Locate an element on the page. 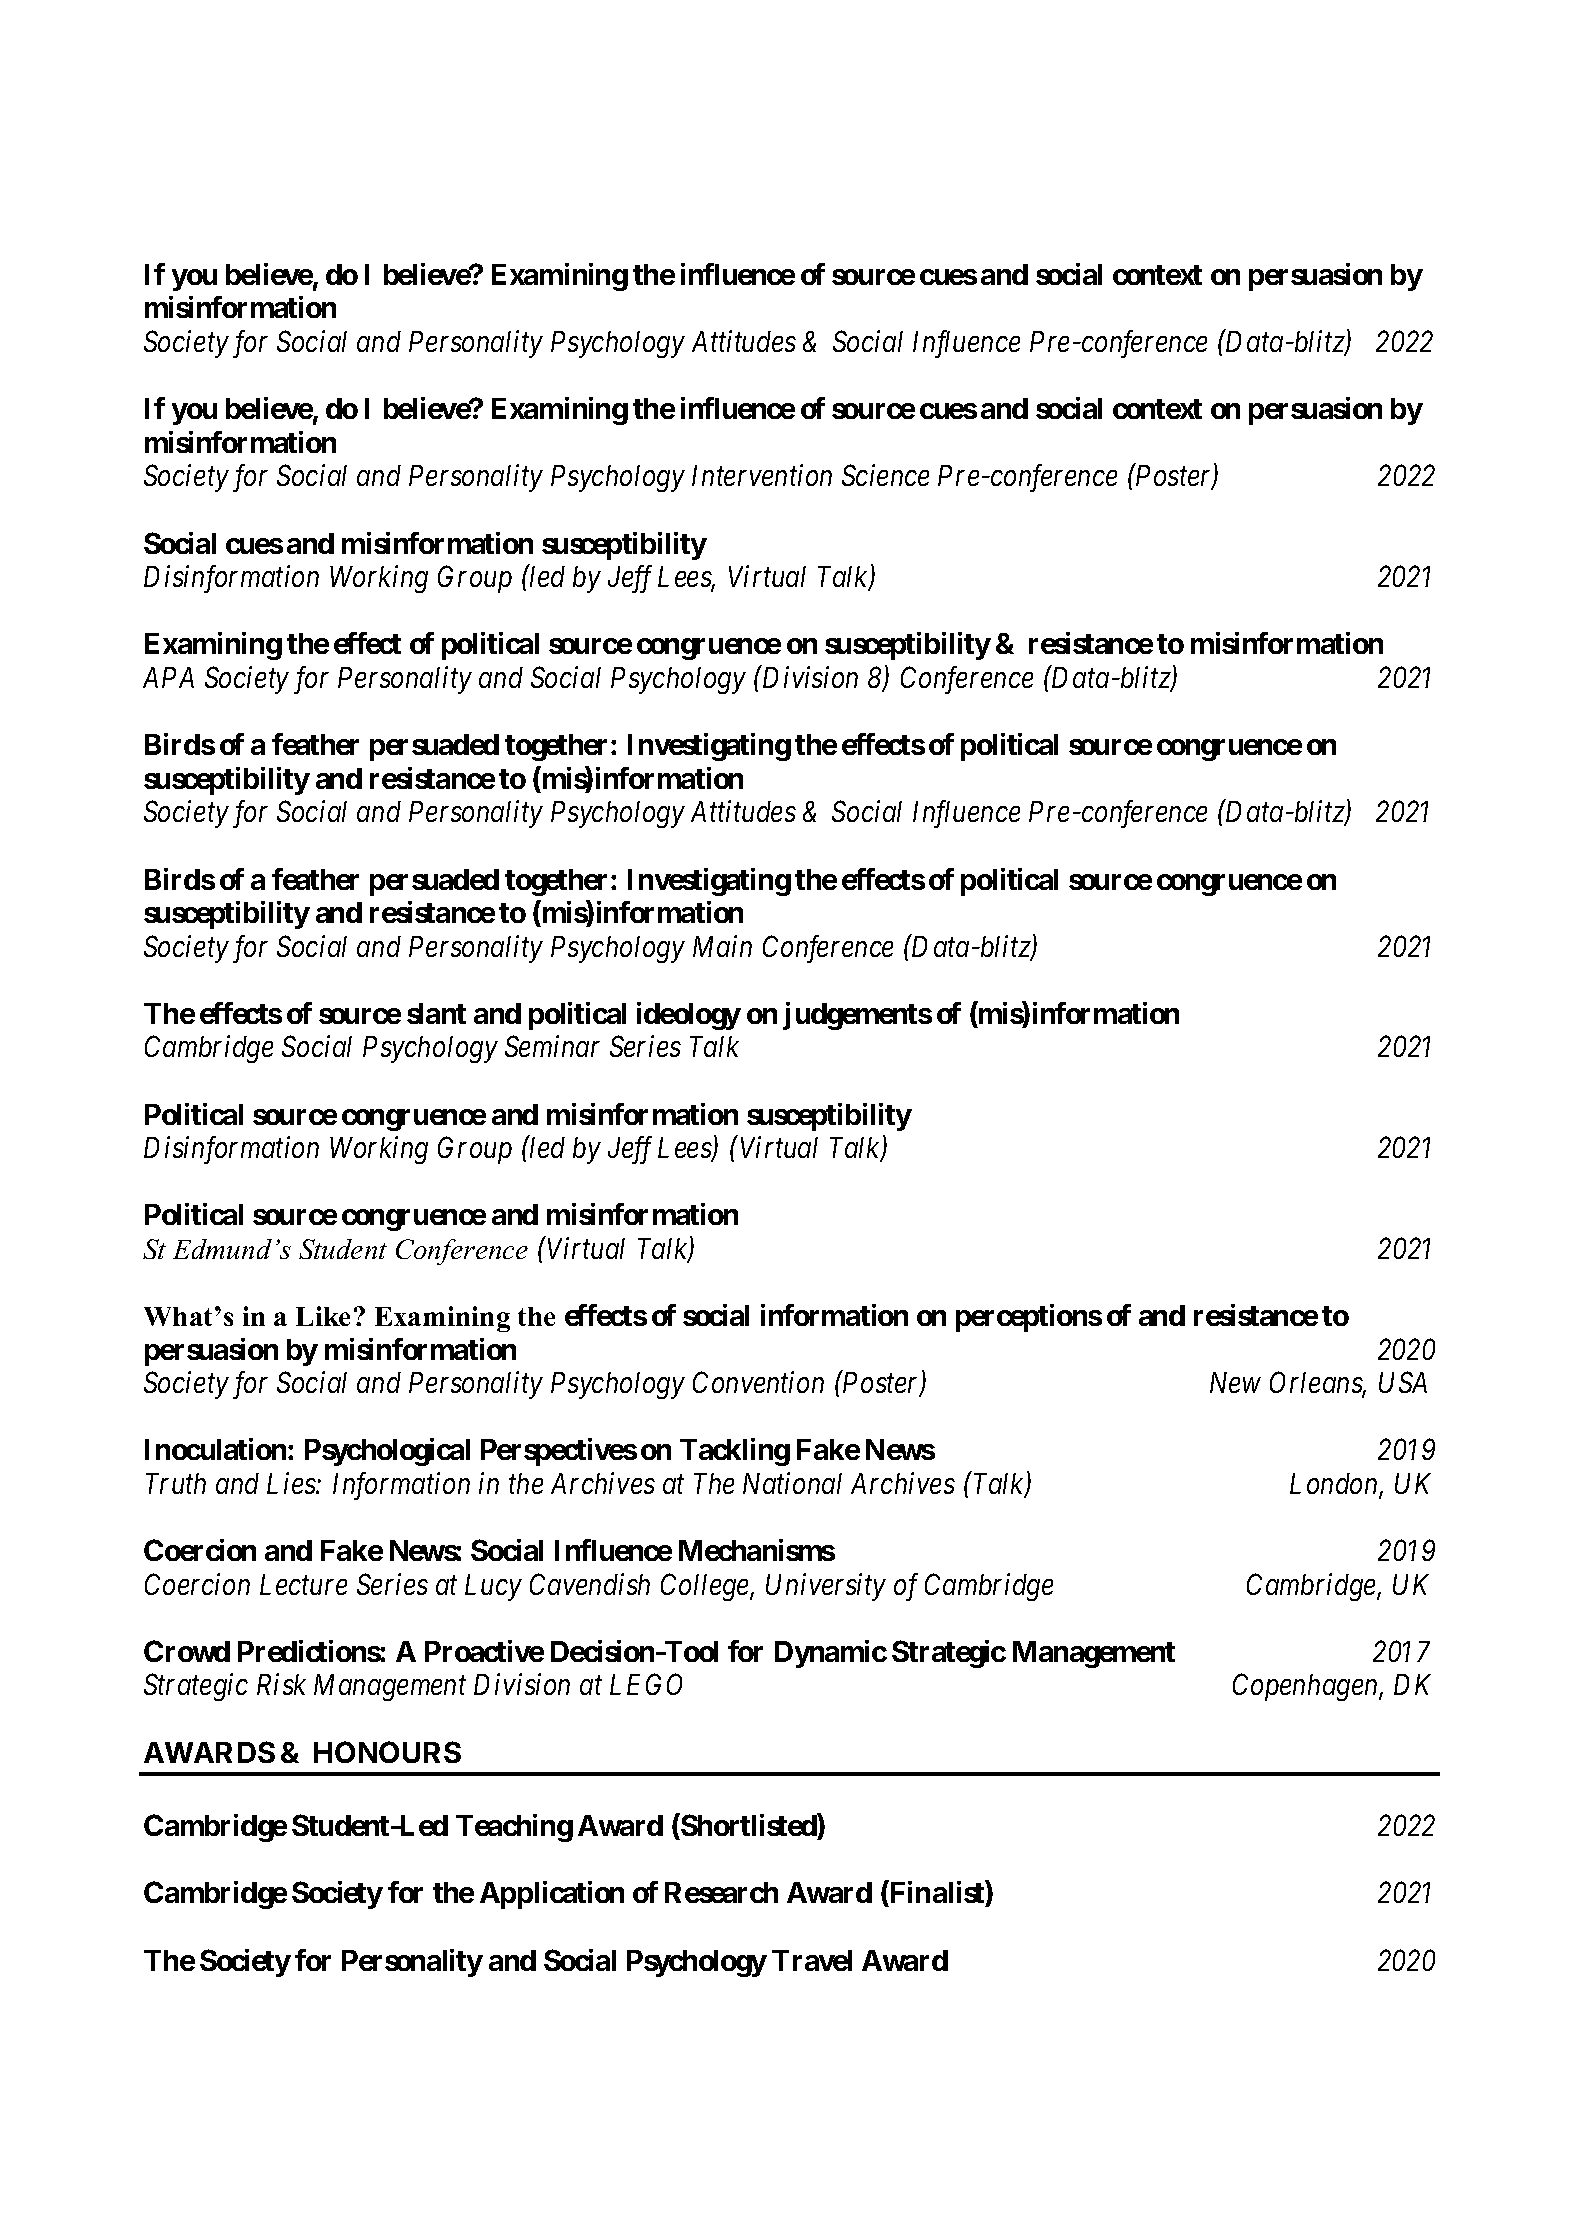 The height and width of the page is (2235, 1579). Like is located at coordinates (323, 1316).
